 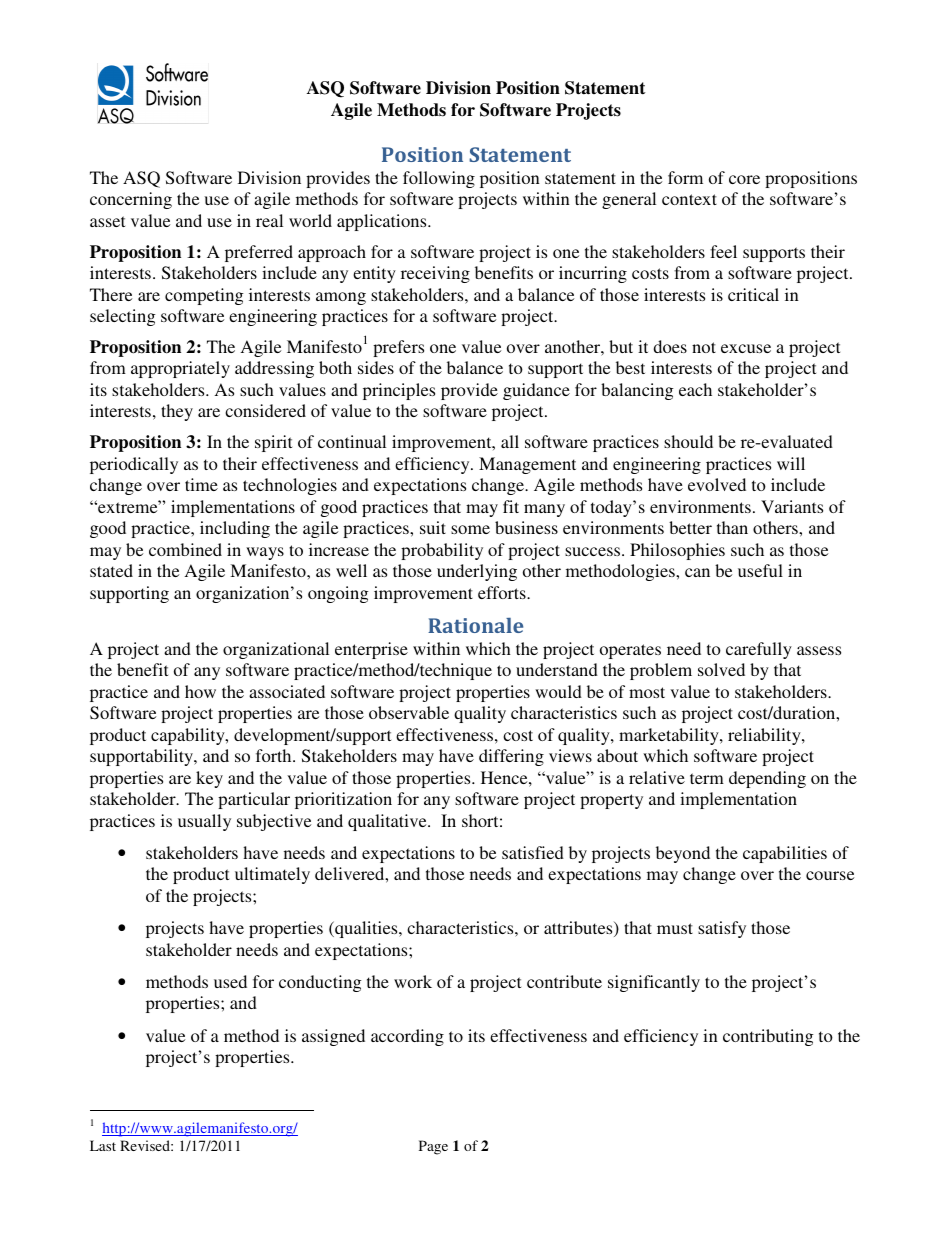 I want to click on how, so click(x=200, y=691).
